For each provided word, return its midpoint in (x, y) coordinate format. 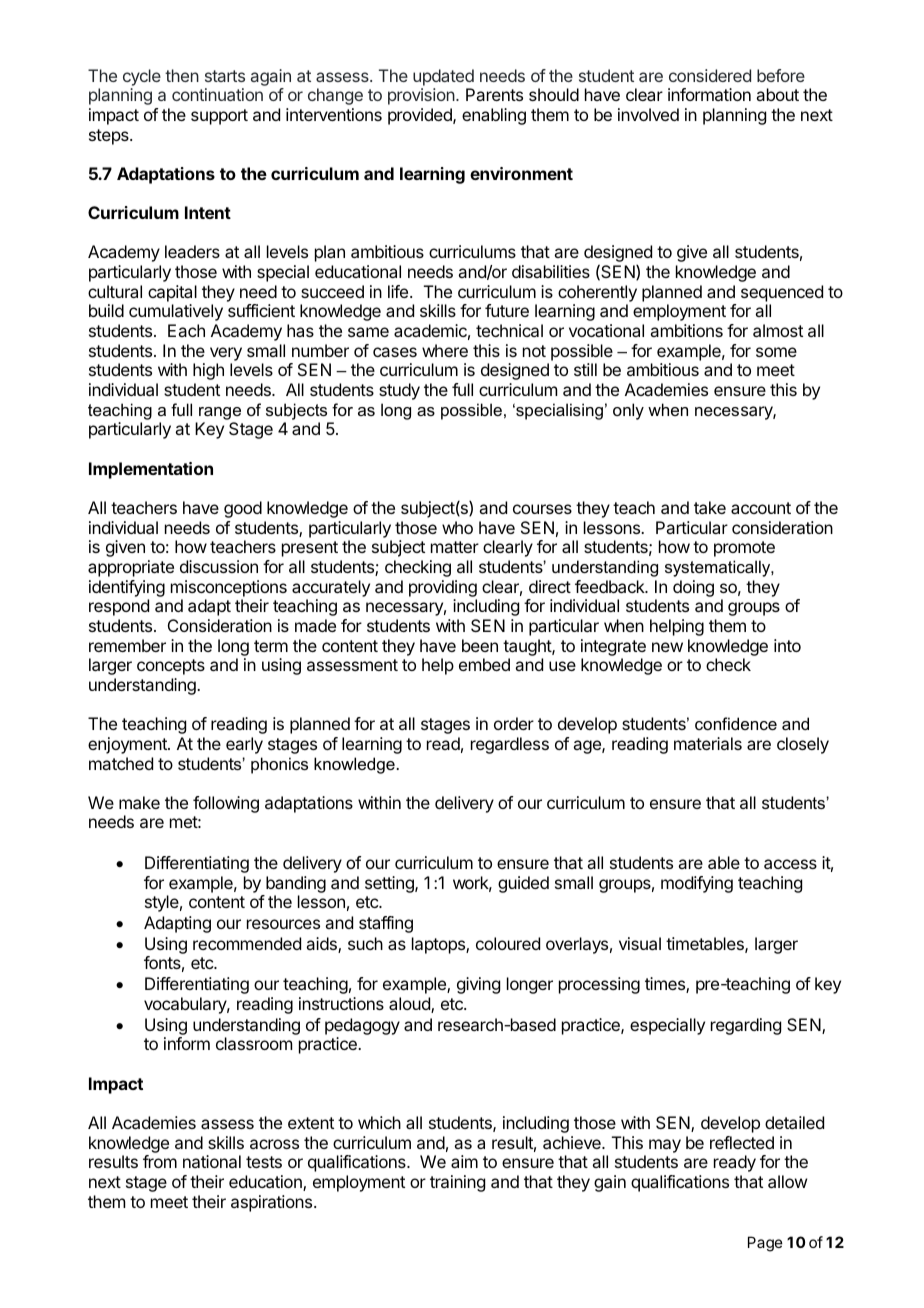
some (776, 352)
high (208, 371)
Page (765, 1244)
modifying (697, 884)
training (457, 1183)
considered (710, 75)
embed (484, 664)
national (212, 1161)
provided (421, 116)
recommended (247, 943)
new (667, 647)
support (219, 117)
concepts (171, 667)
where (445, 350)
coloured (508, 943)
